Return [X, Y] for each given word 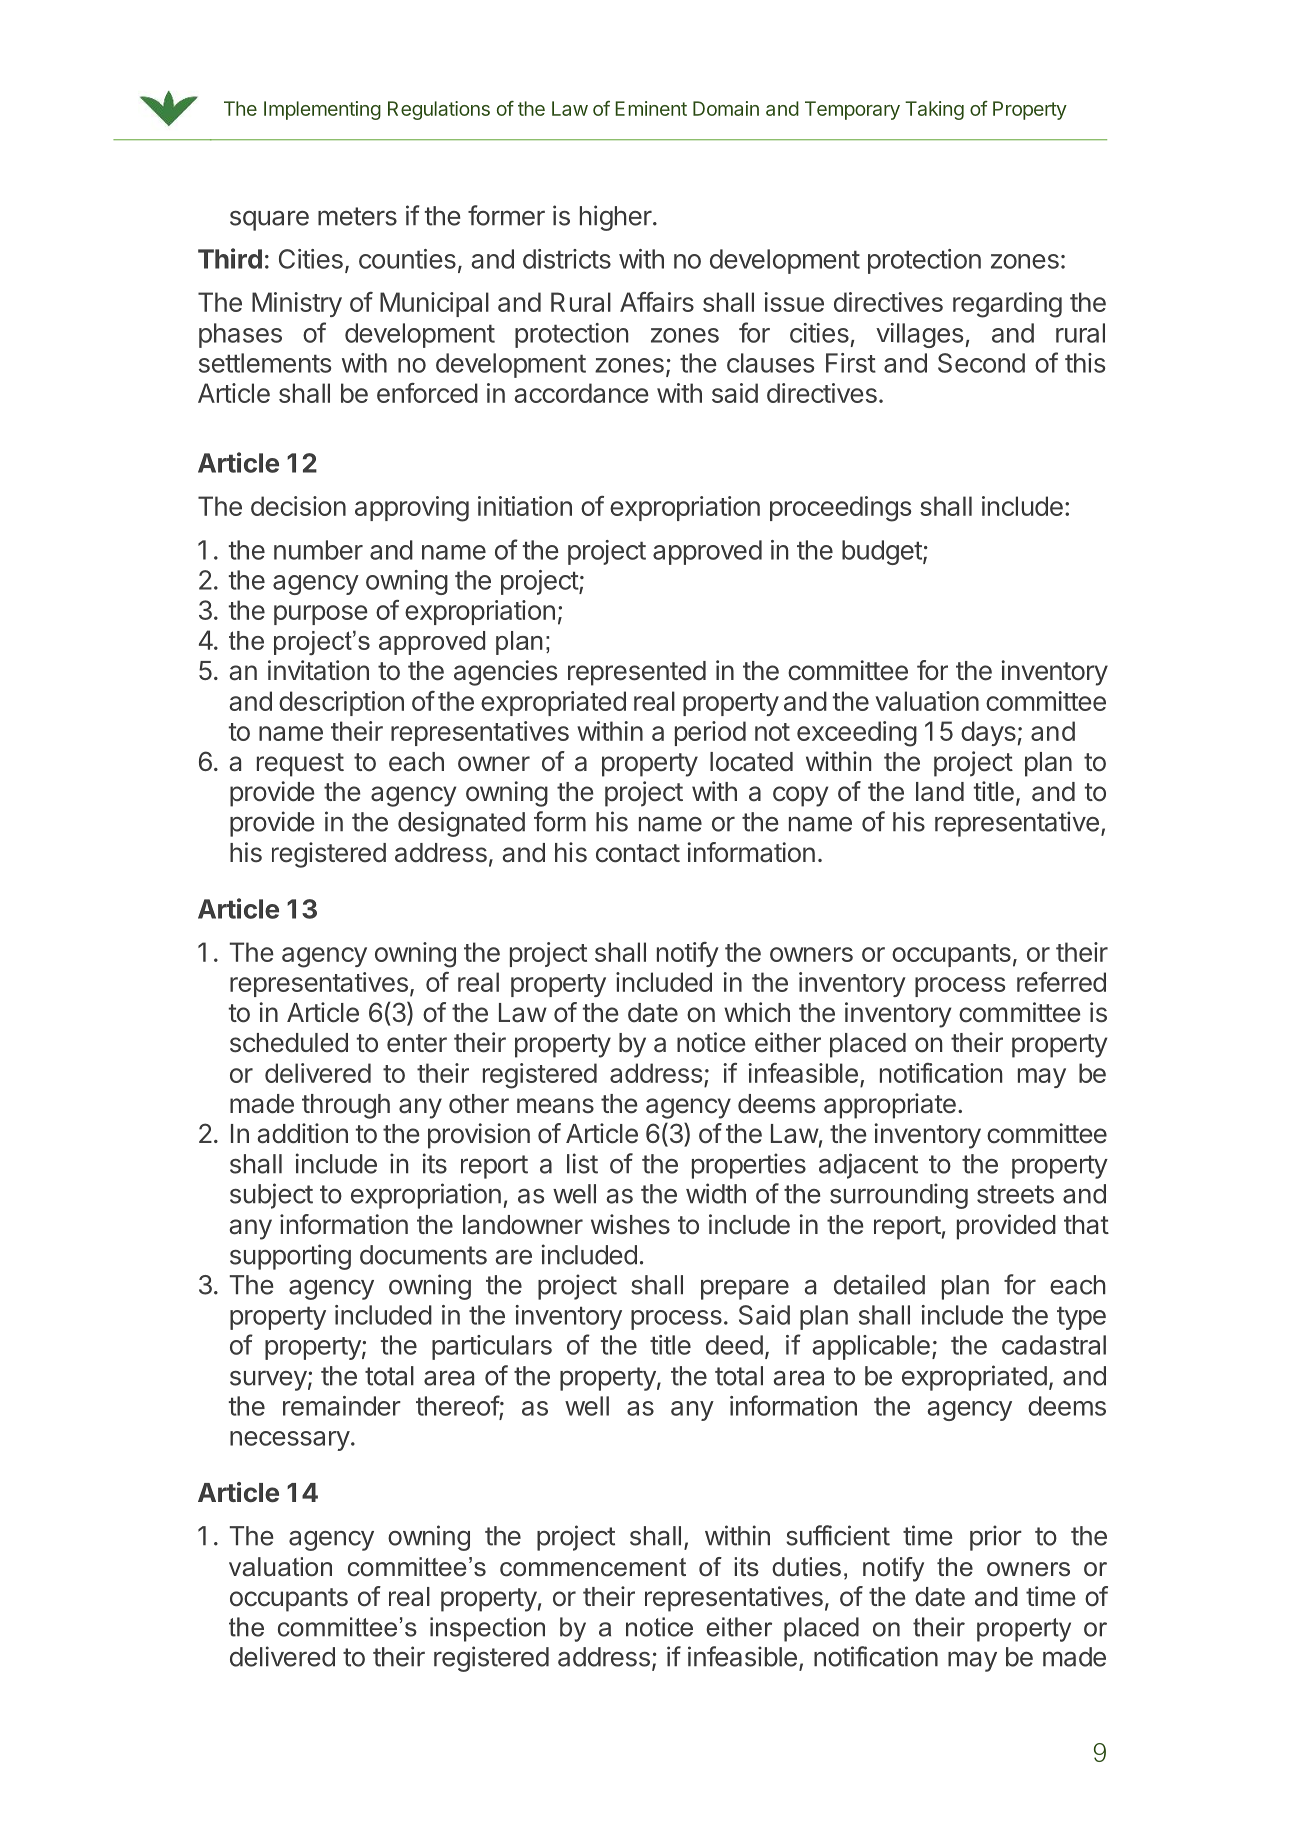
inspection [487, 1629]
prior [996, 1538]
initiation [525, 506]
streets [1015, 1194]
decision [298, 506]
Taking [934, 110]
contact [638, 853]
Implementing [322, 110]
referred [1061, 982]
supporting [290, 1257]
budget [883, 552]
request [300, 765]
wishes [630, 1224]
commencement [593, 1567]
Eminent [651, 108]
